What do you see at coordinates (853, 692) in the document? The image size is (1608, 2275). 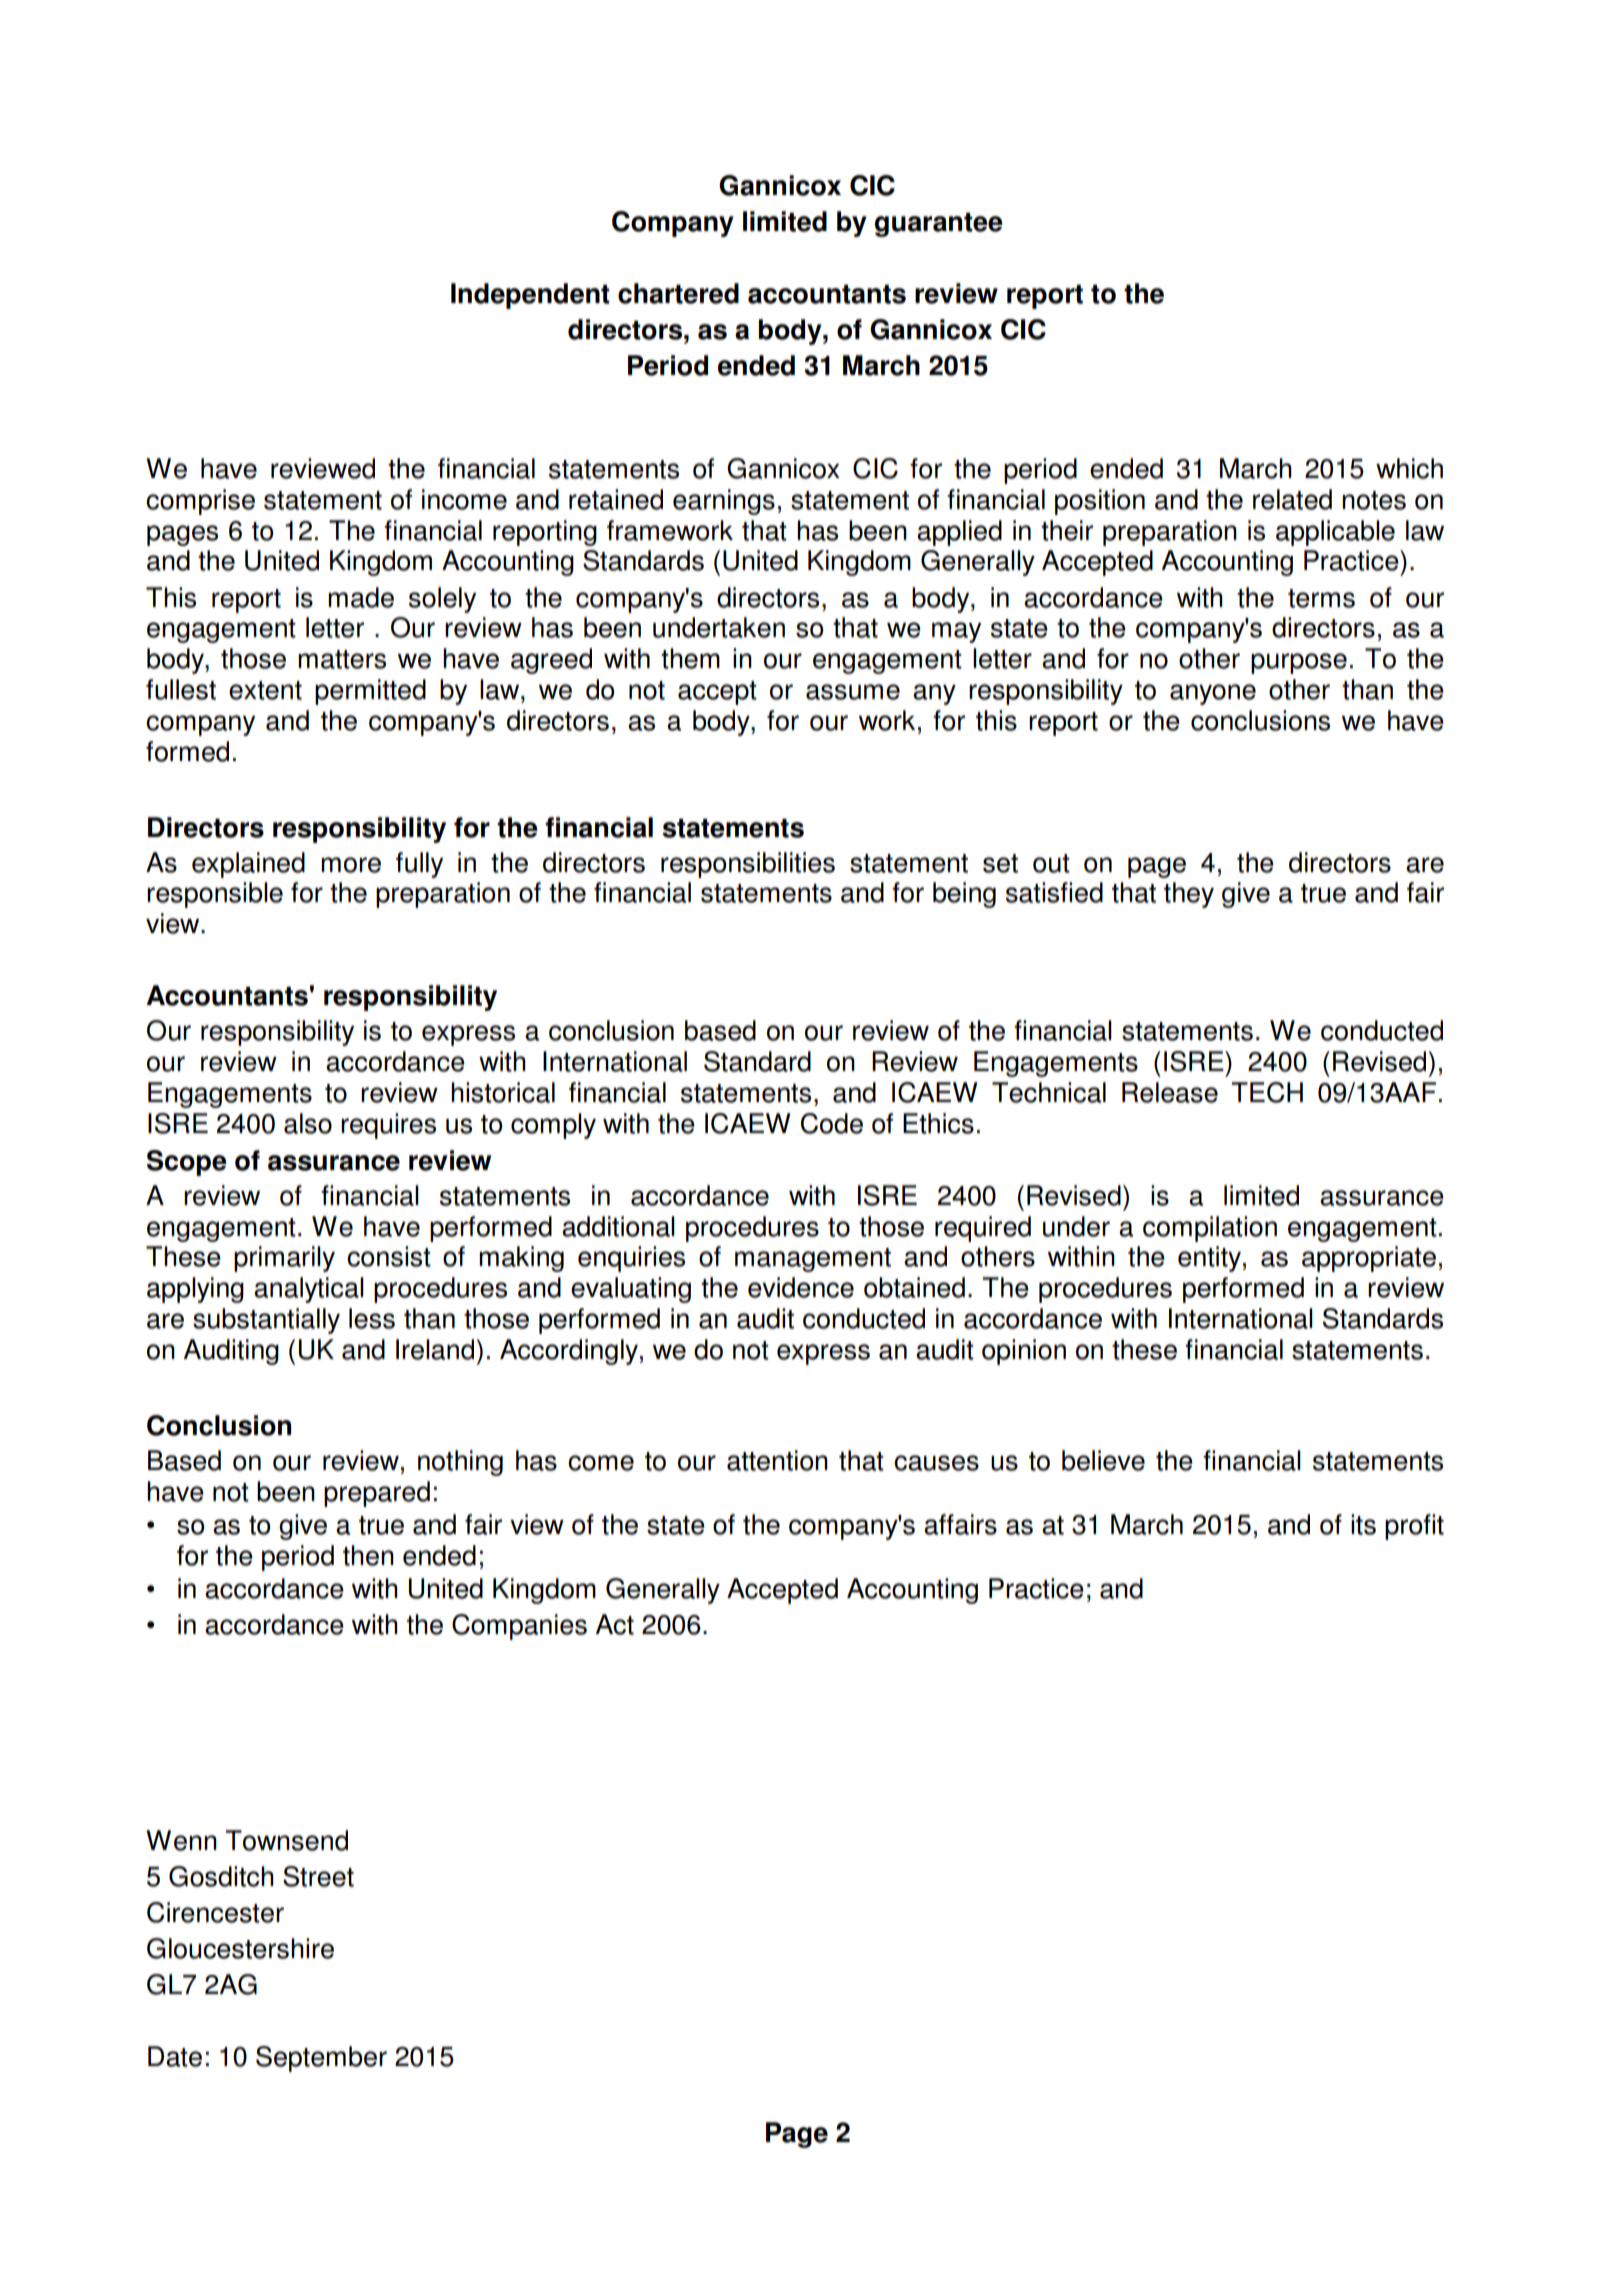 I see `assume` at bounding box center [853, 692].
